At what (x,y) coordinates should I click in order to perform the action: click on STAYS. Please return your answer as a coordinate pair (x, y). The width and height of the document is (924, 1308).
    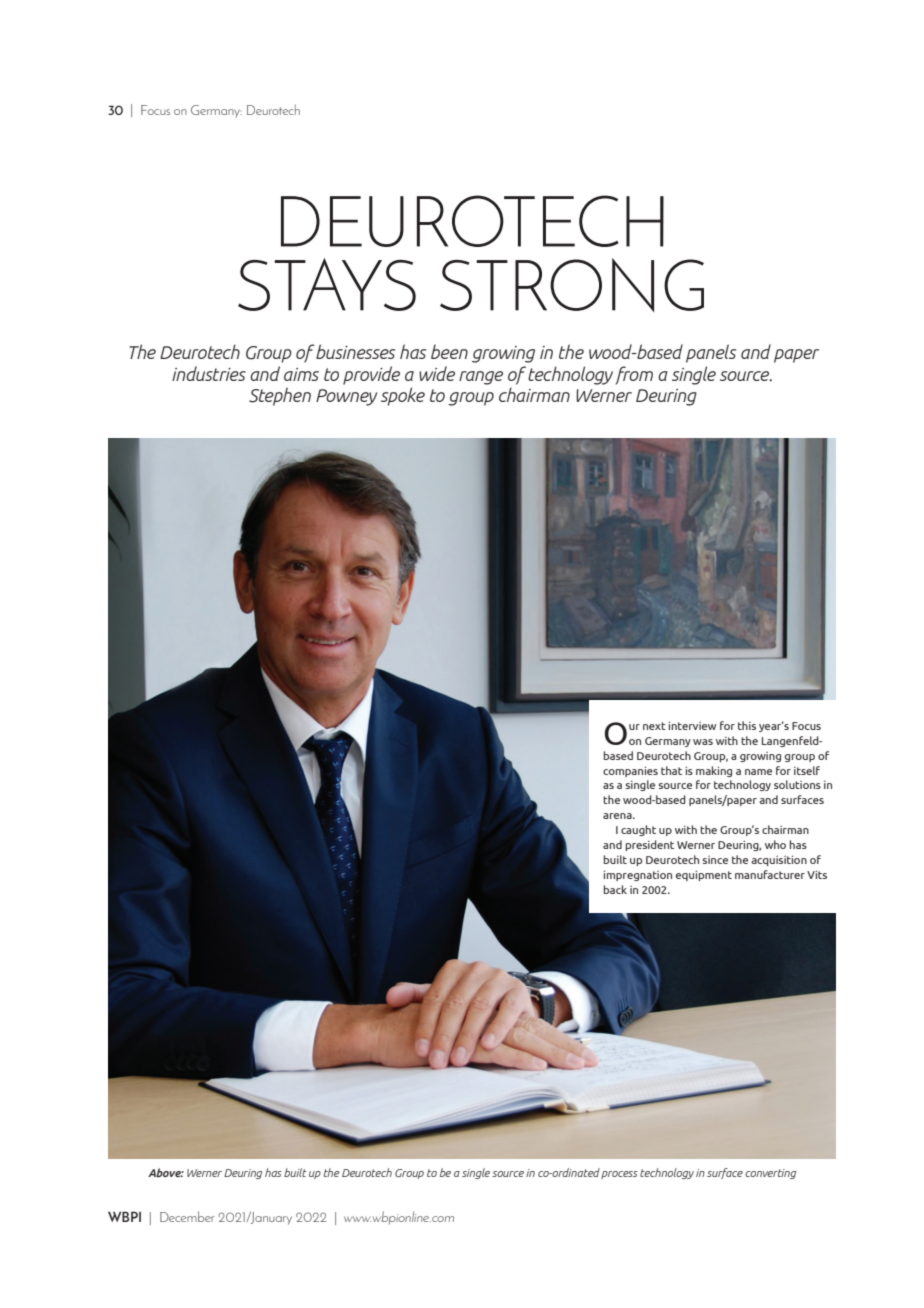
    Looking at the image, I should click on (327, 284).
